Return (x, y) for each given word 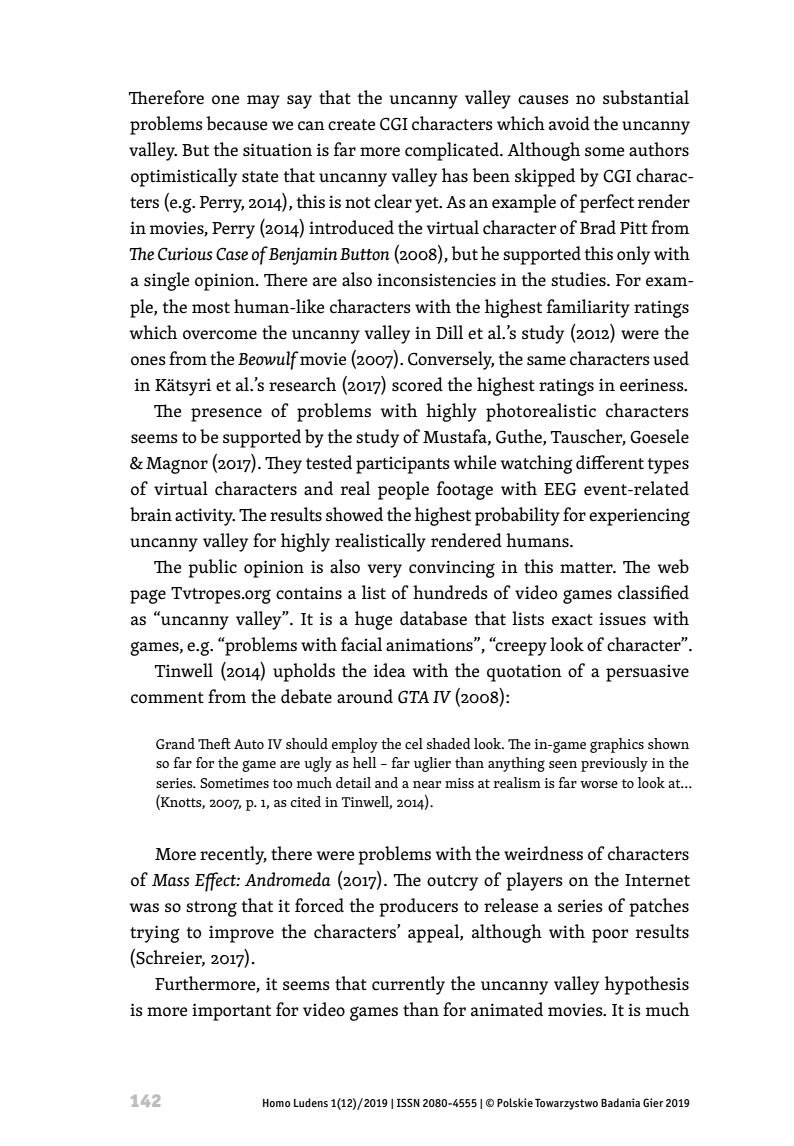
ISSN (408, 1102)
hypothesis (647, 985)
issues (622, 619)
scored (417, 384)
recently (233, 855)
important (231, 1012)
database (433, 618)
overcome (220, 335)
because (236, 123)
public (212, 568)
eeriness (653, 385)
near (427, 784)
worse (599, 784)
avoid (569, 123)
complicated (453, 151)
